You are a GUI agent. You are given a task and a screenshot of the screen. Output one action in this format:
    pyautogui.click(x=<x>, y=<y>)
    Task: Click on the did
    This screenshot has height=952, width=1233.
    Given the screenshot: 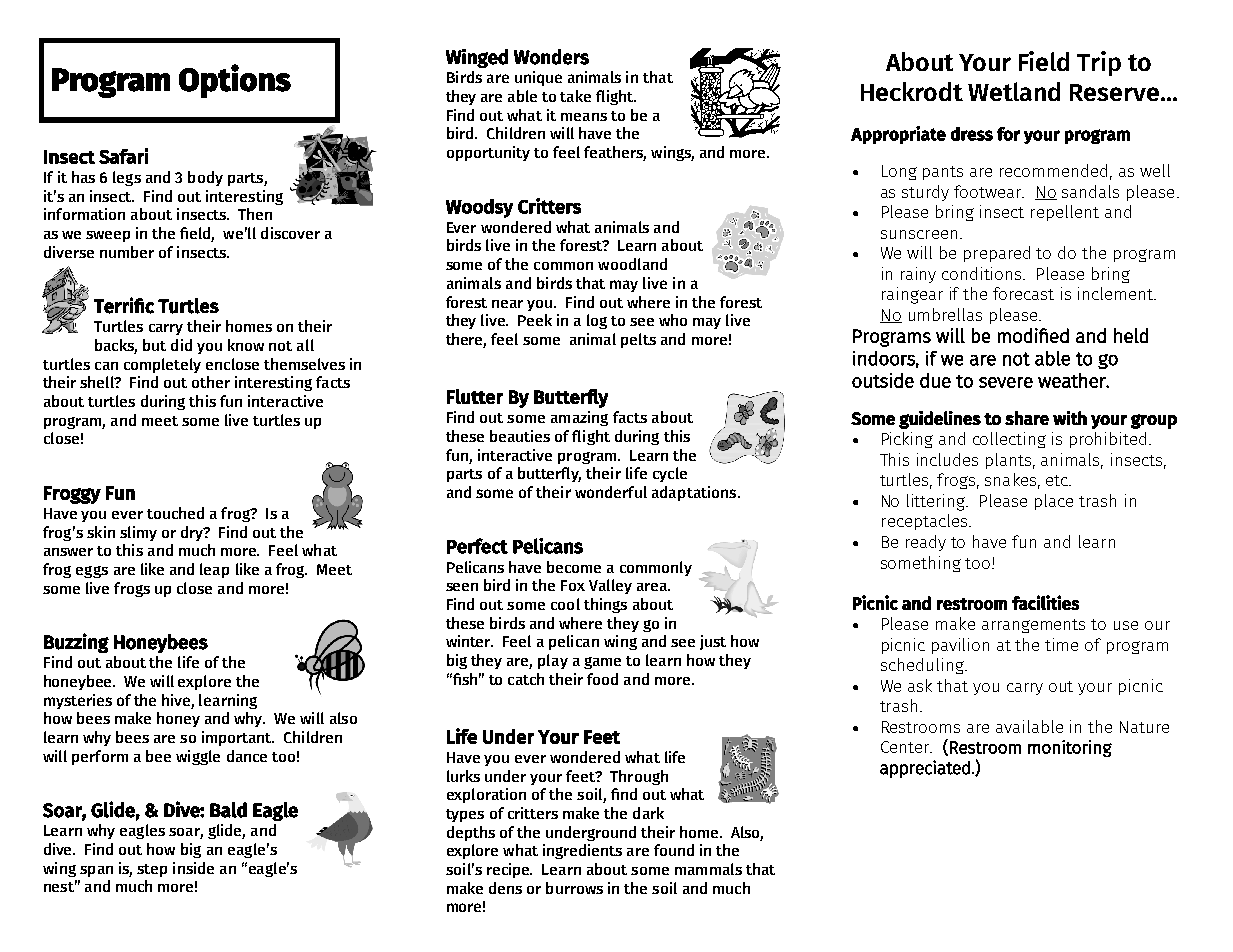 What is the action you would take?
    pyautogui.click(x=181, y=345)
